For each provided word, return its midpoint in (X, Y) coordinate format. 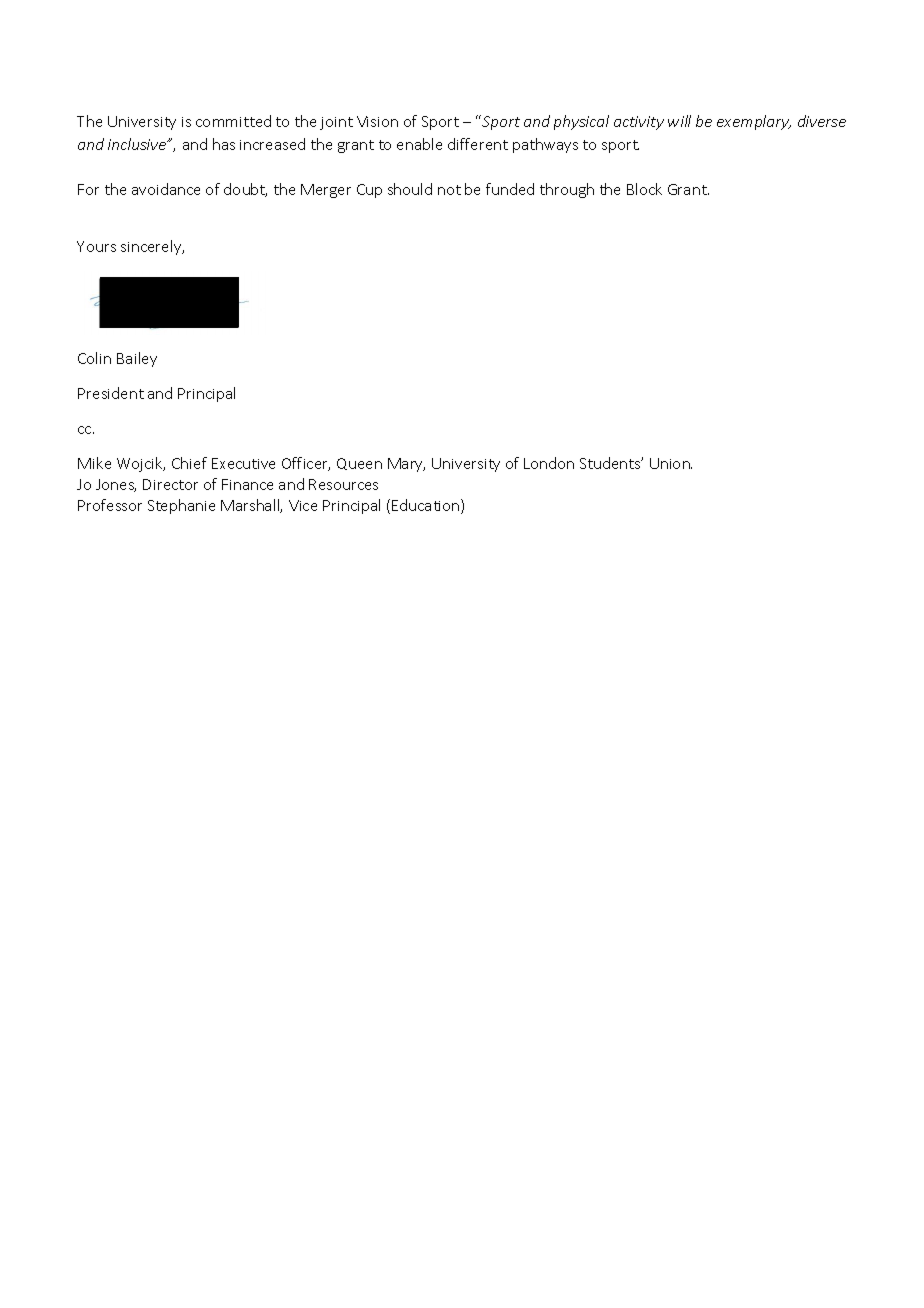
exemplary (754, 122)
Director (170, 484)
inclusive (138, 144)
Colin (94, 358)
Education (427, 506)
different (478, 144)
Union (671, 463)
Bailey (137, 359)
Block (644, 189)
